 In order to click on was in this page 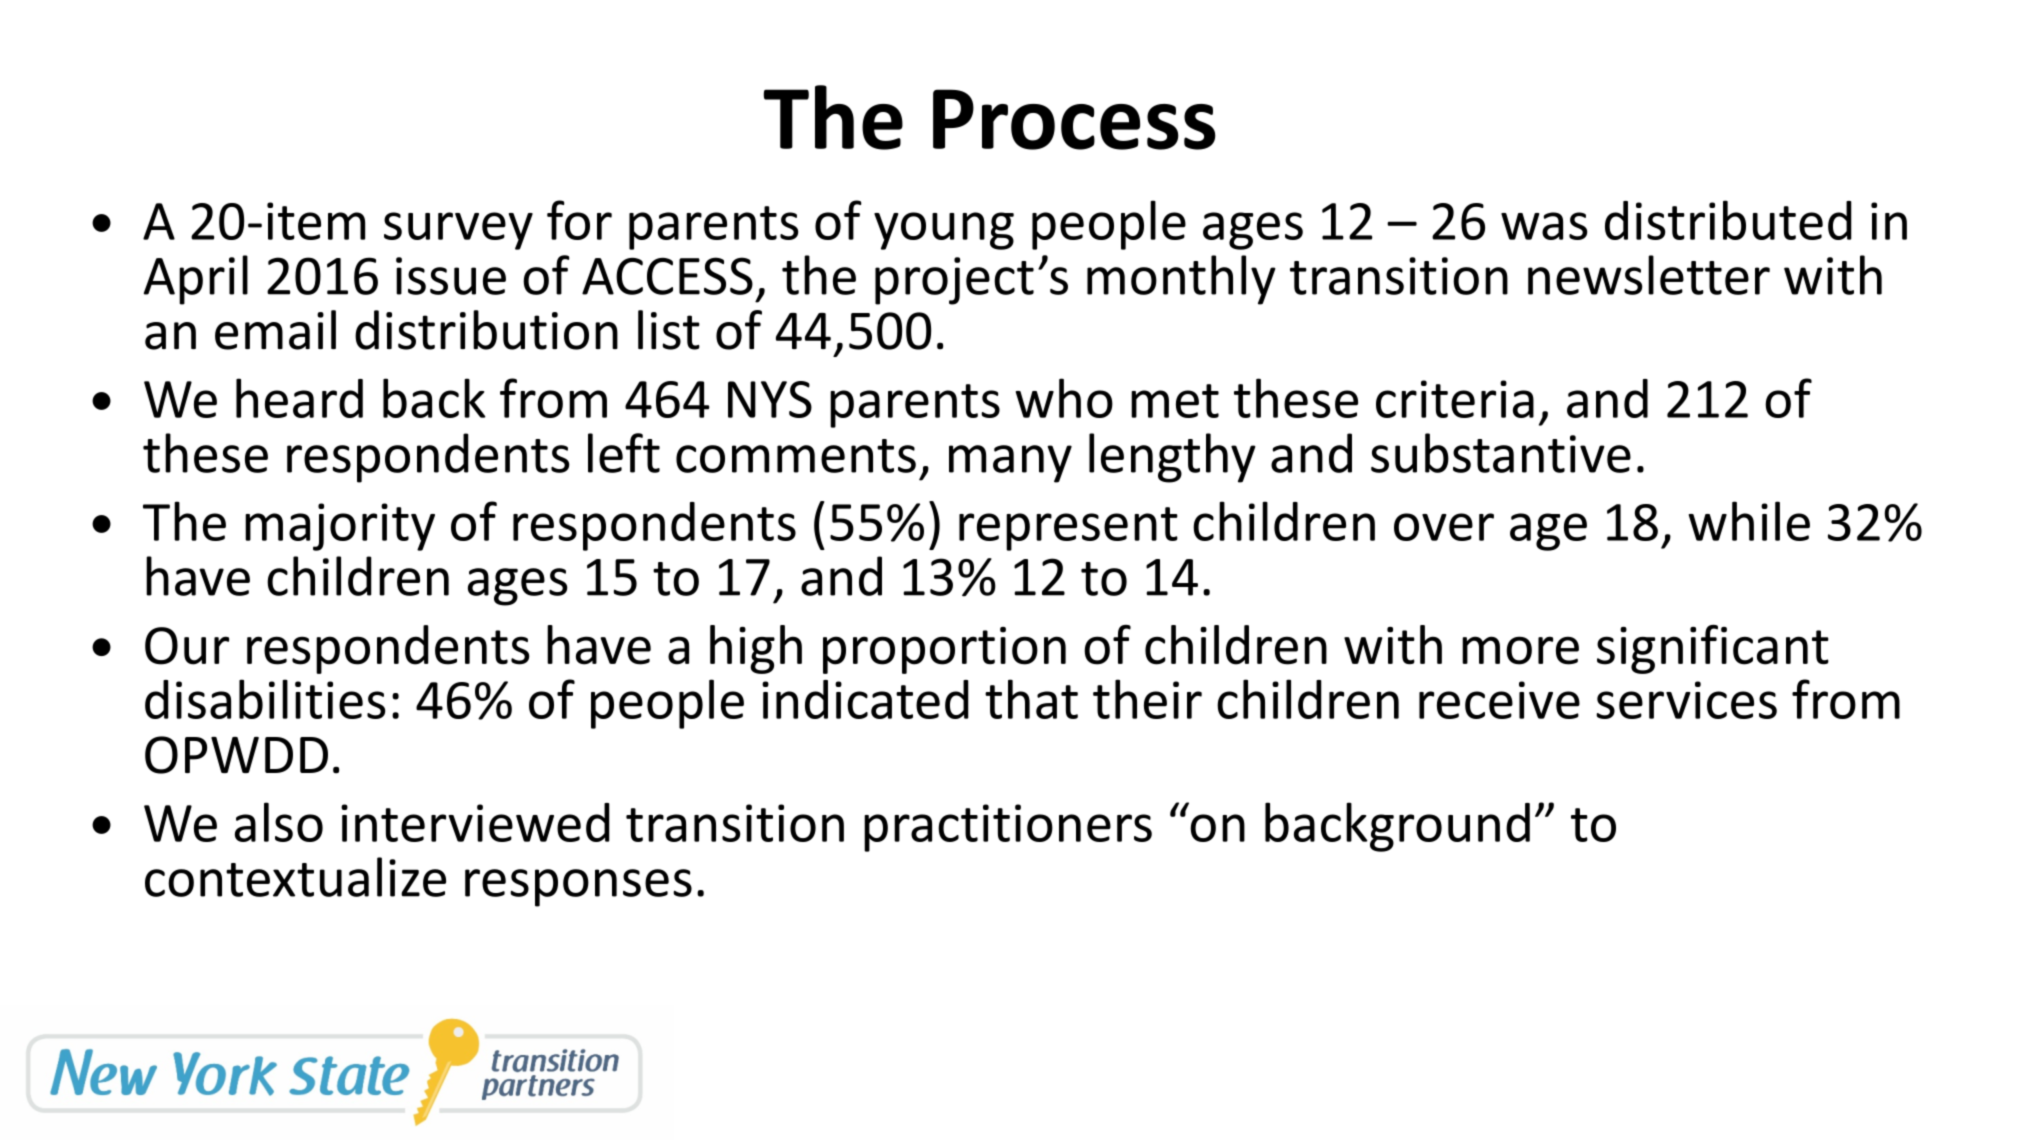, I will do `click(1544, 226)`.
